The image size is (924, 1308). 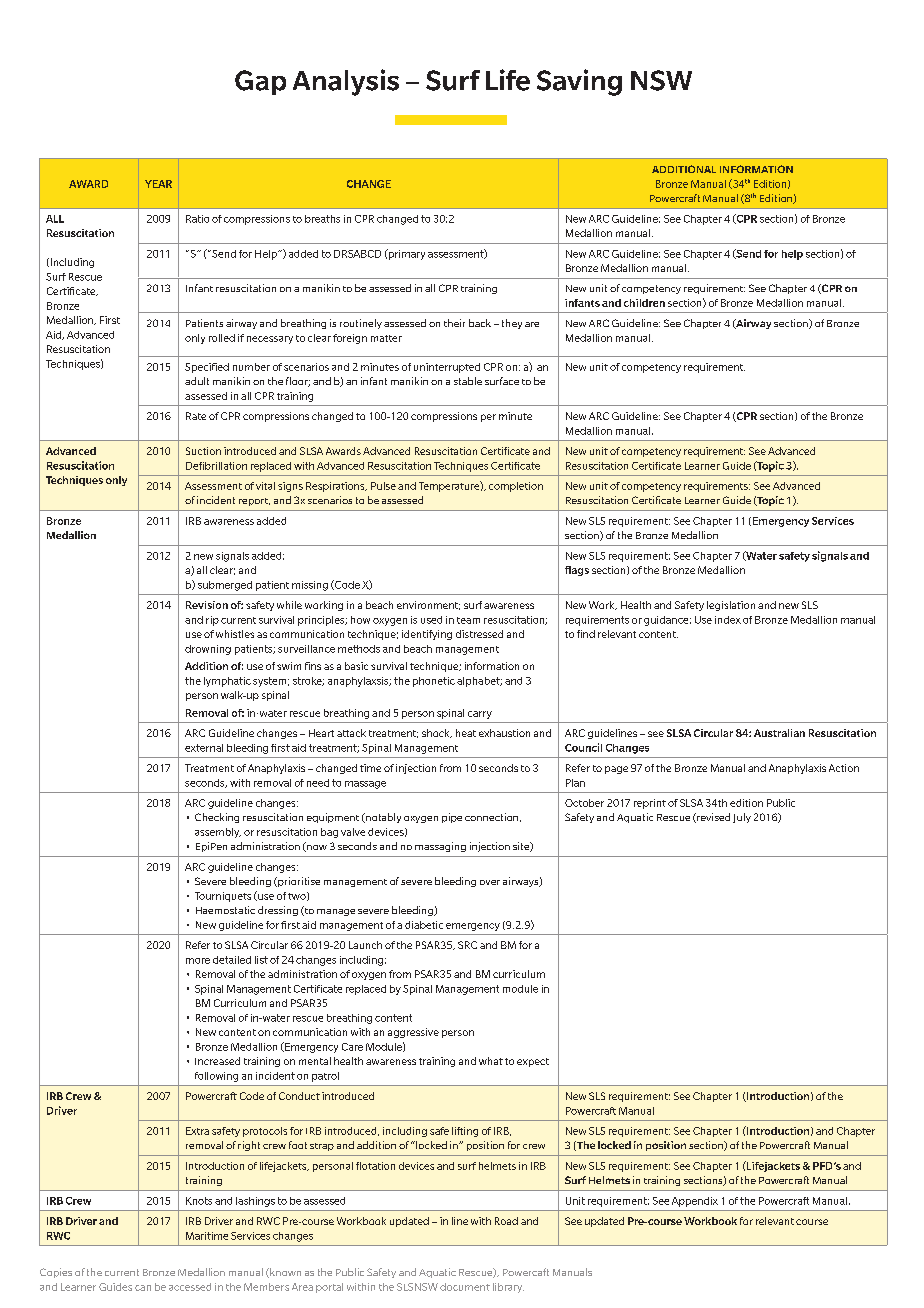 What do you see at coordinates (143, 1288) in the screenshot?
I see `can` at bounding box center [143, 1288].
